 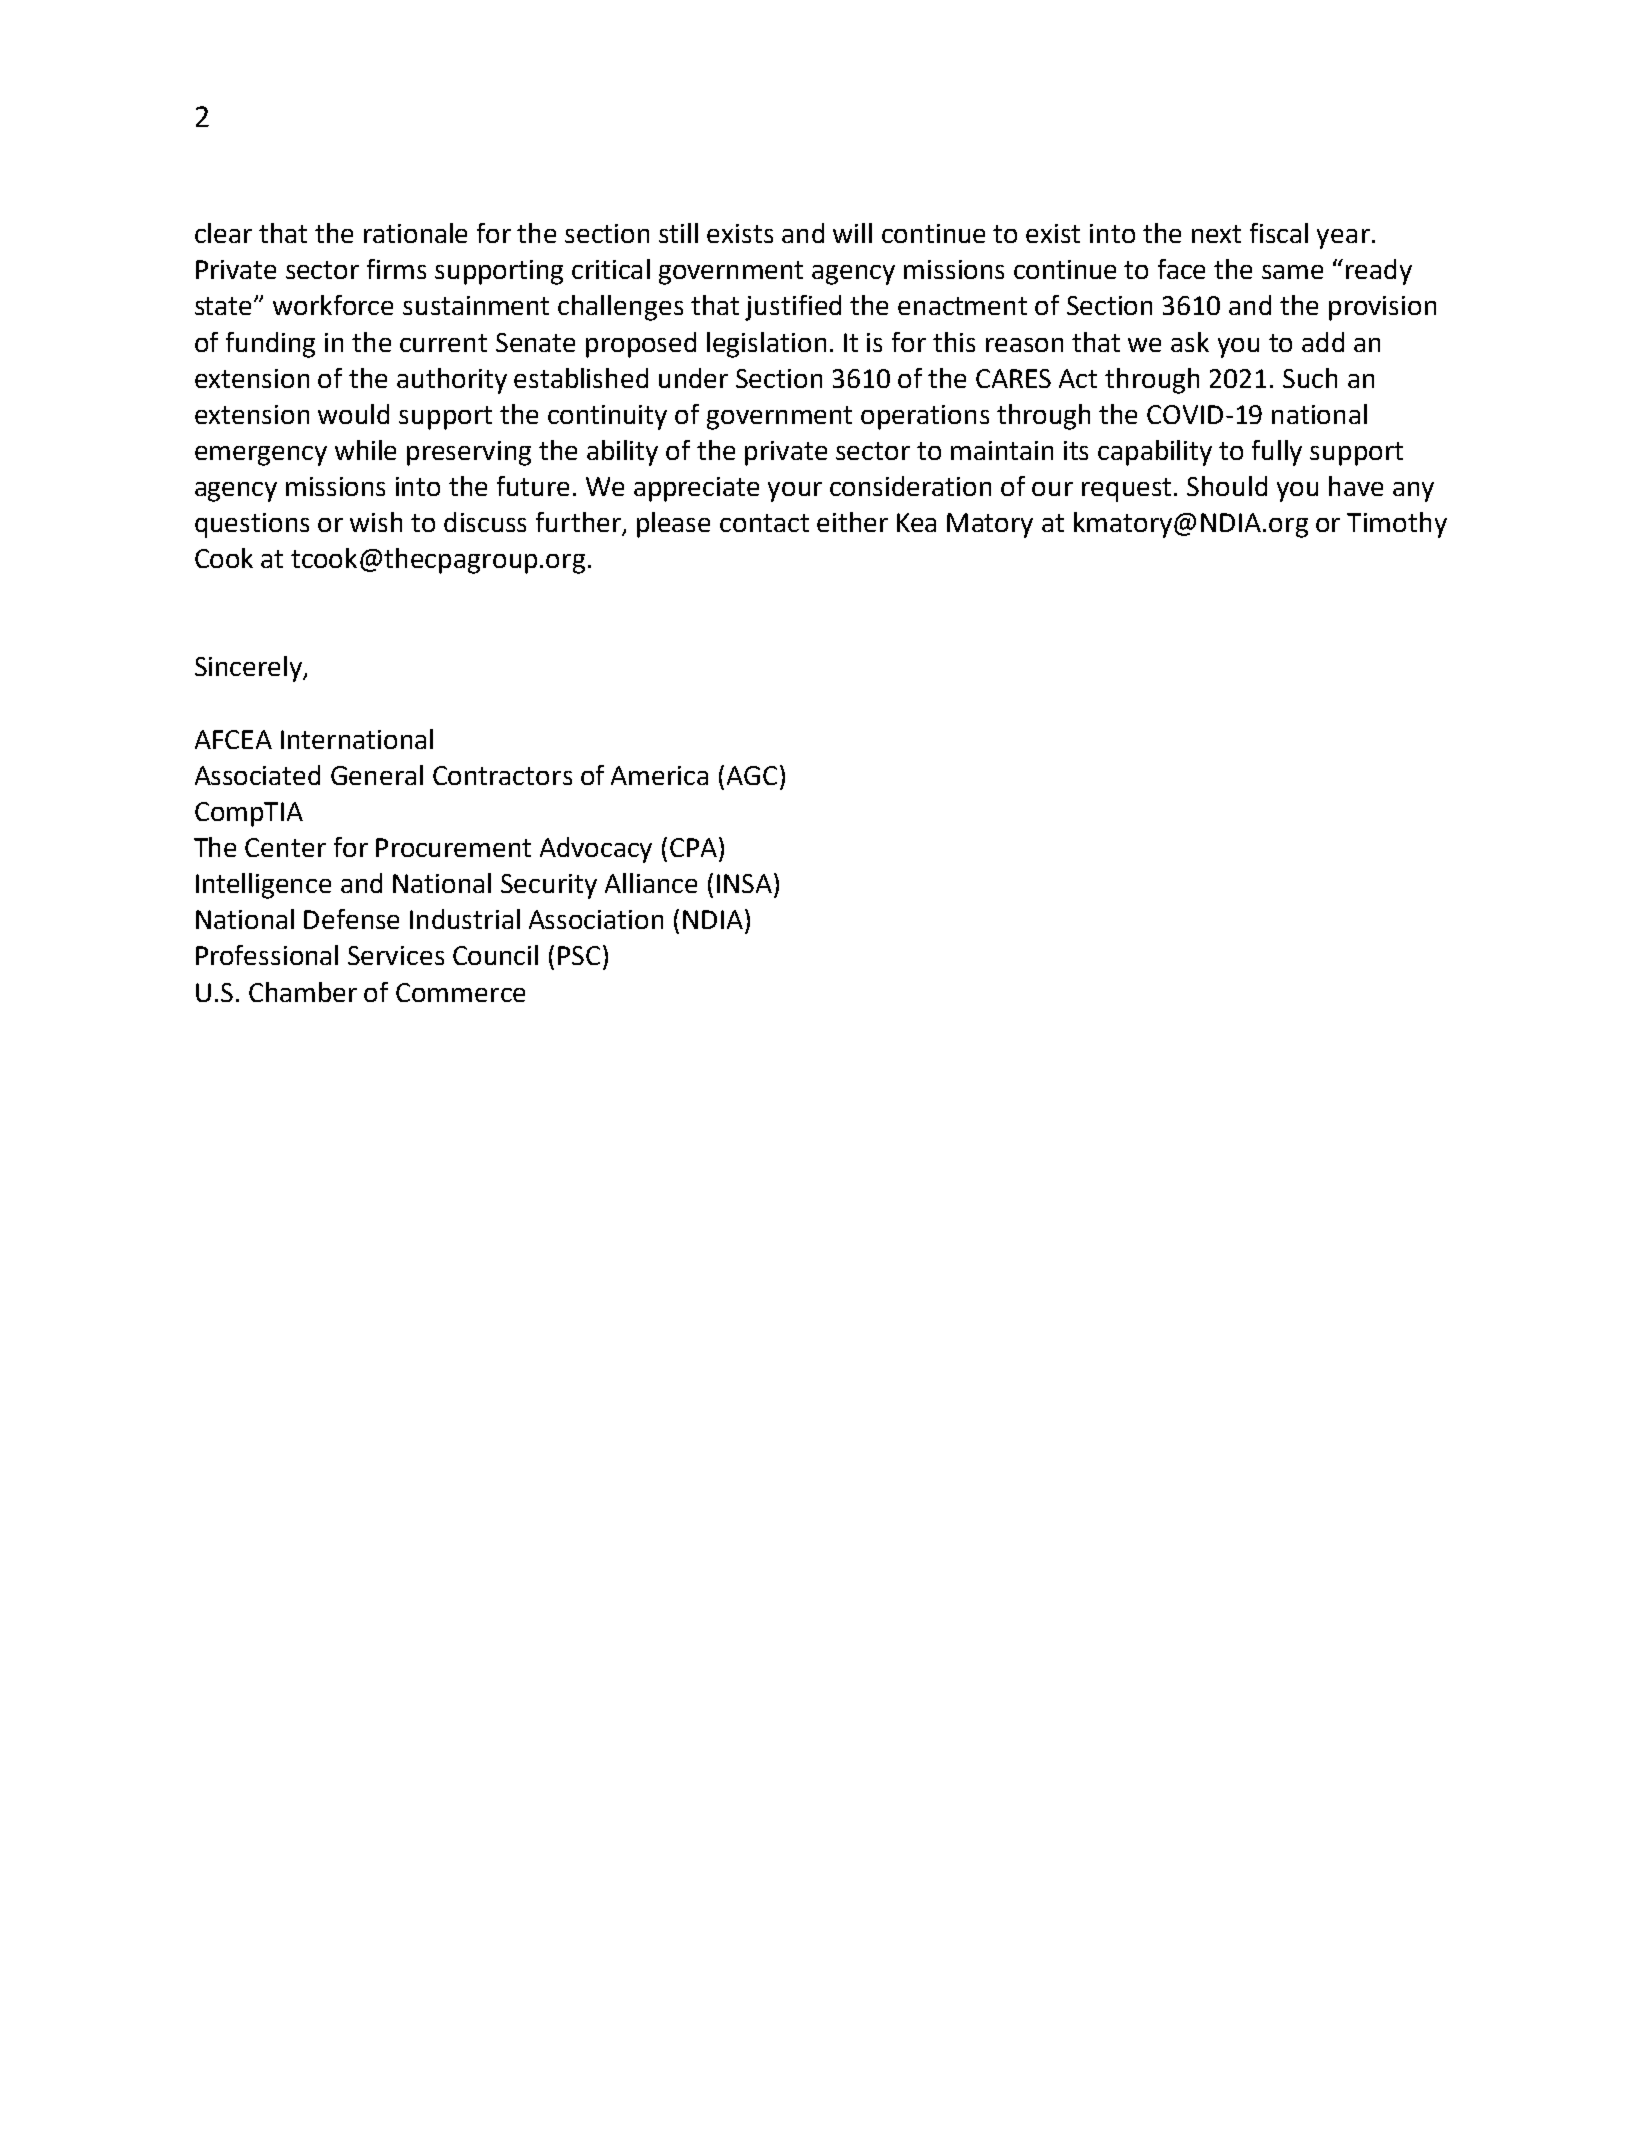 What do you see at coordinates (376, 522) in the document?
I see `wish` at bounding box center [376, 522].
